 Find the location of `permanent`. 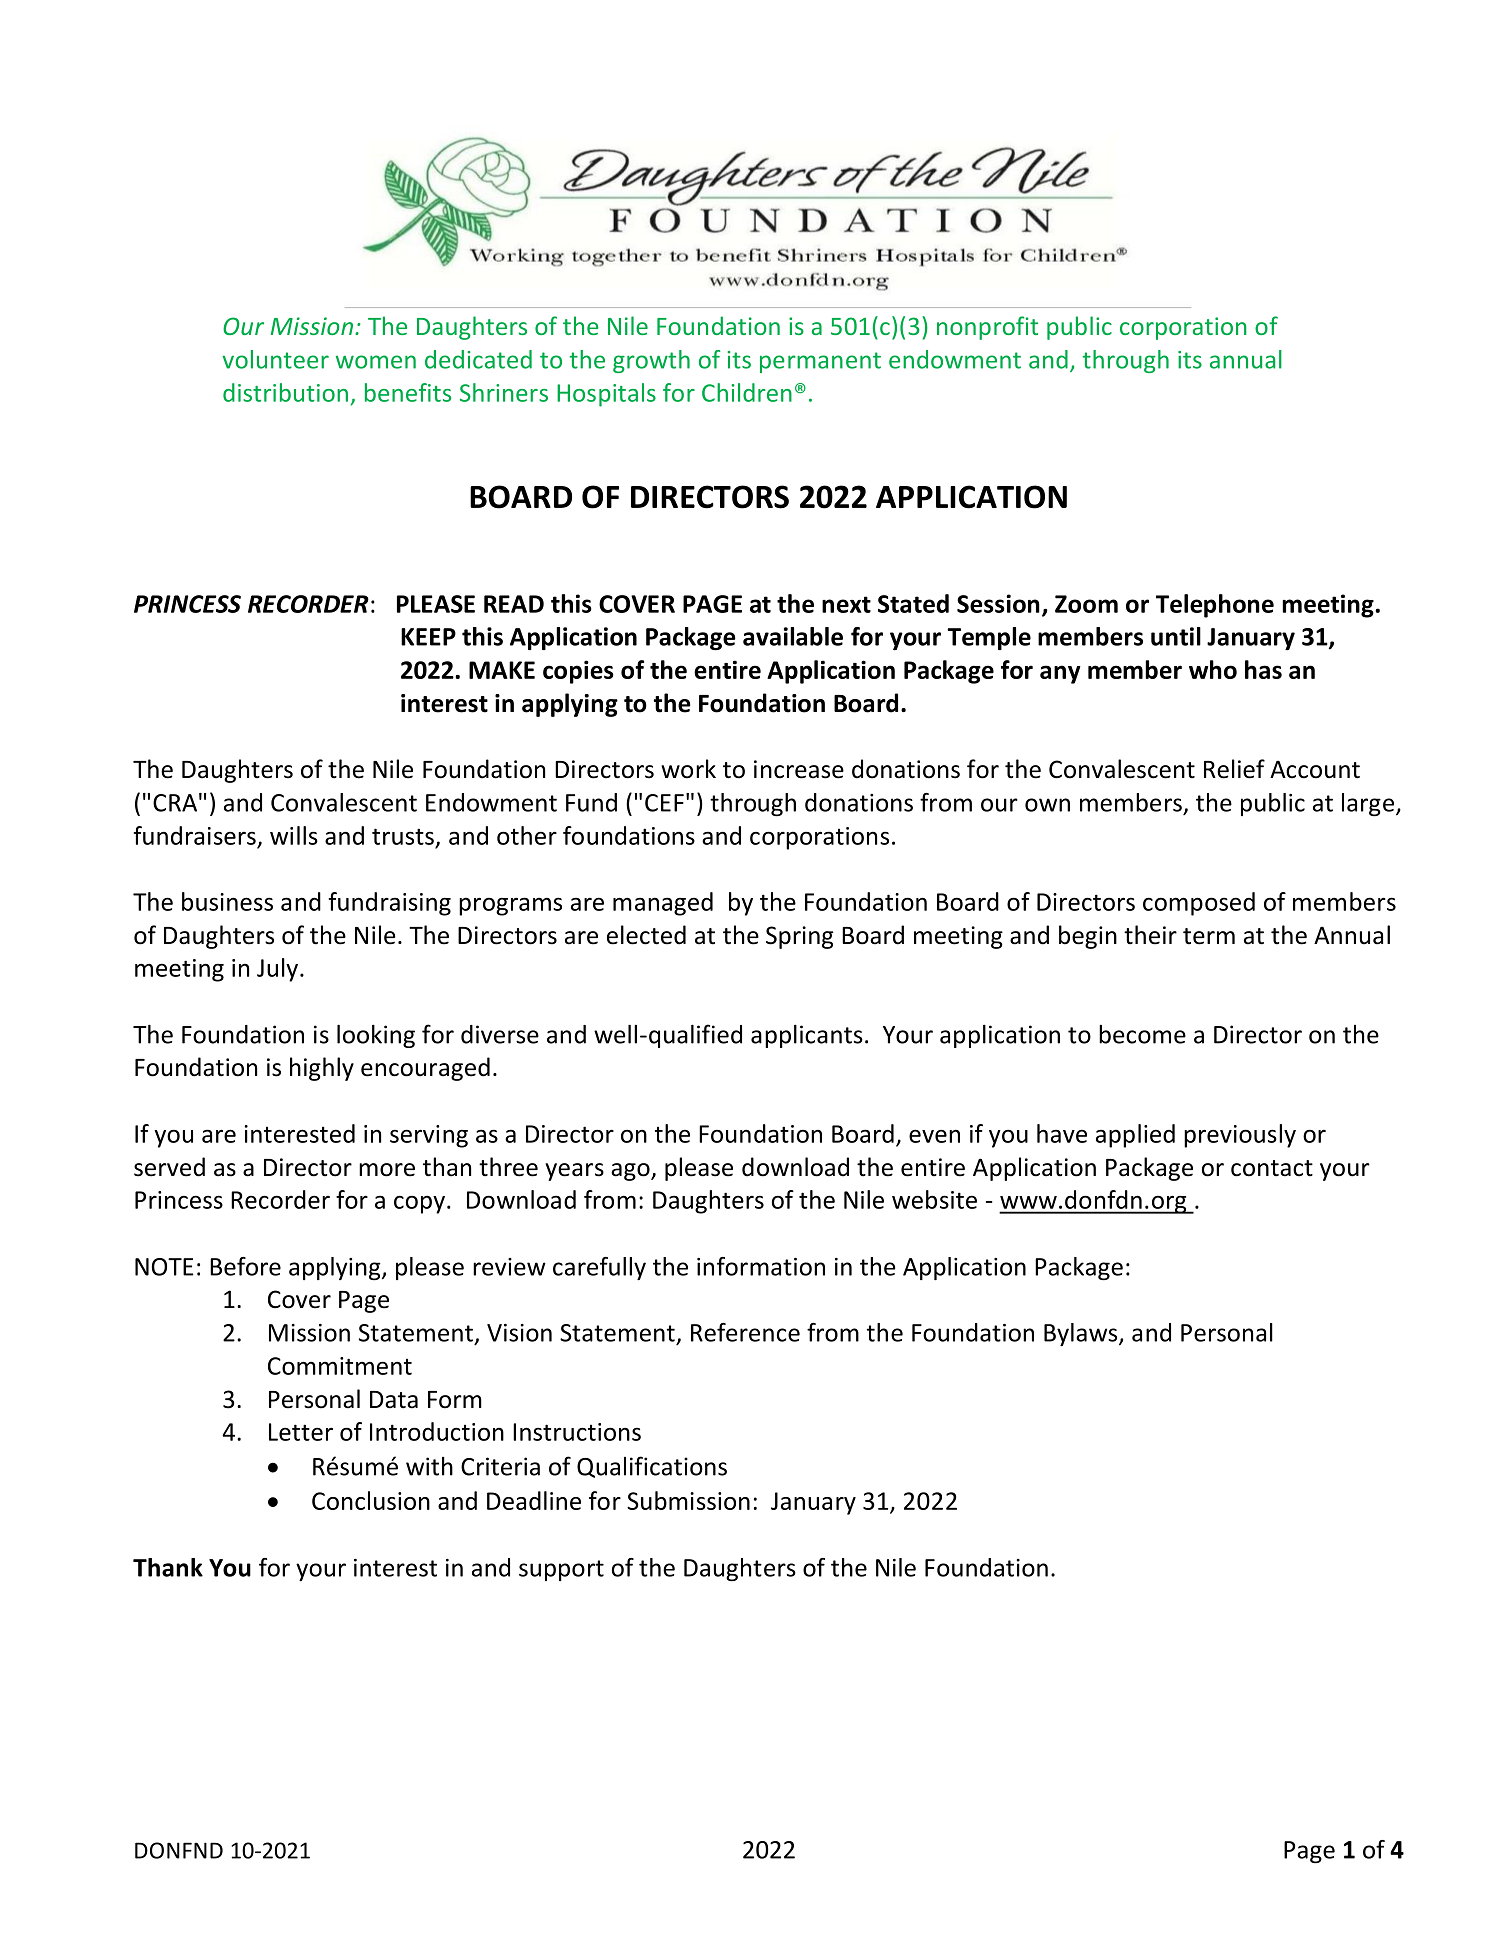

permanent is located at coordinates (820, 362).
